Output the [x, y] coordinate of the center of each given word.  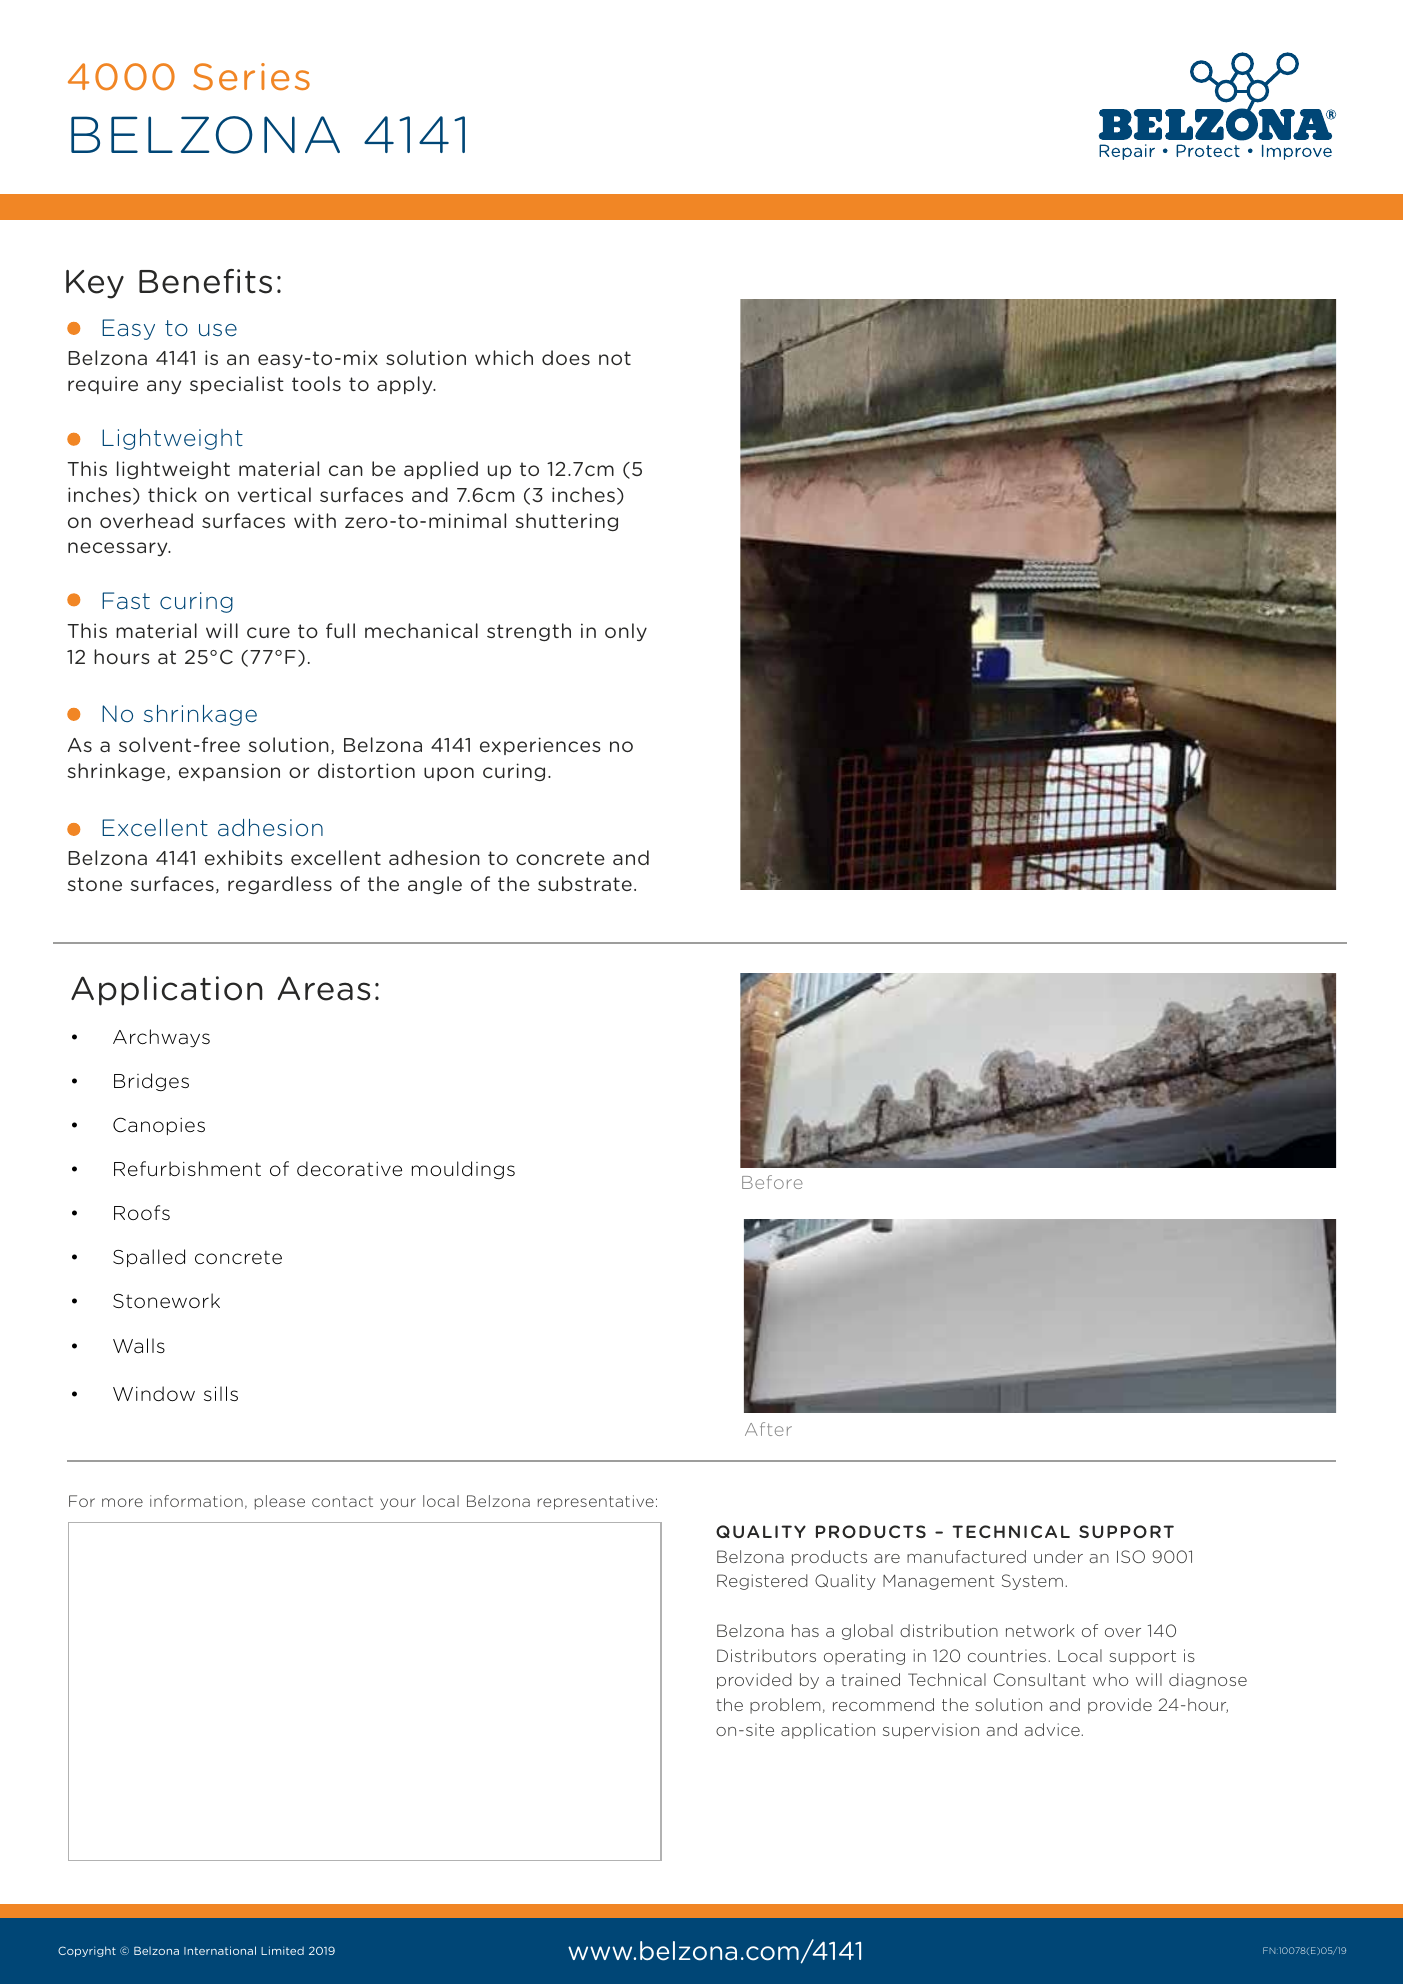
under [1058, 1556]
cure [268, 632]
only [626, 632]
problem [785, 1706]
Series [251, 77]
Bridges [151, 1082]
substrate [585, 883]
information [196, 1501]
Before [772, 1182]
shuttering [566, 522]
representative [596, 1502]
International [220, 1950]
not [615, 358]
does [566, 357]
